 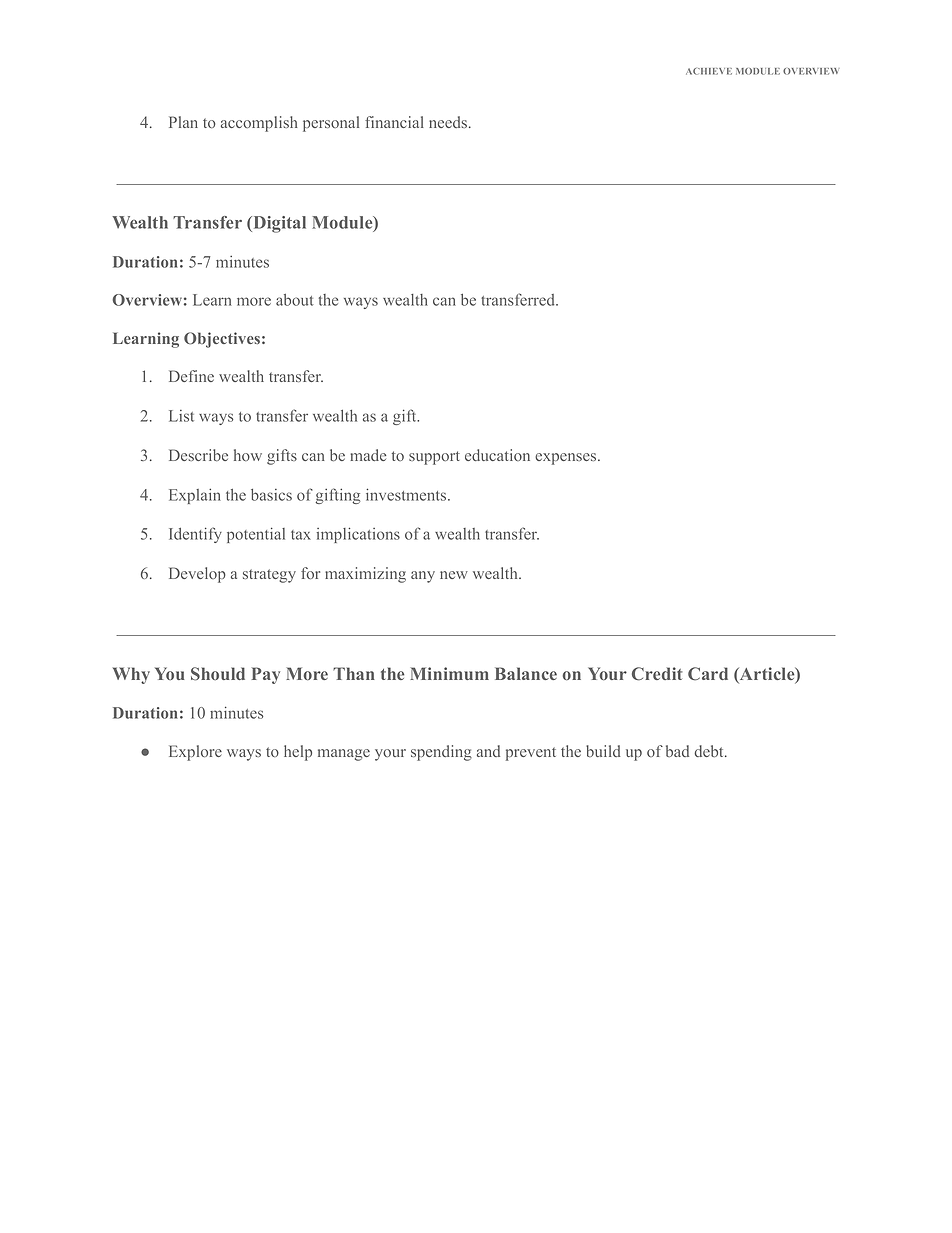 I want to click on investments, so click(x=407, y=494).
